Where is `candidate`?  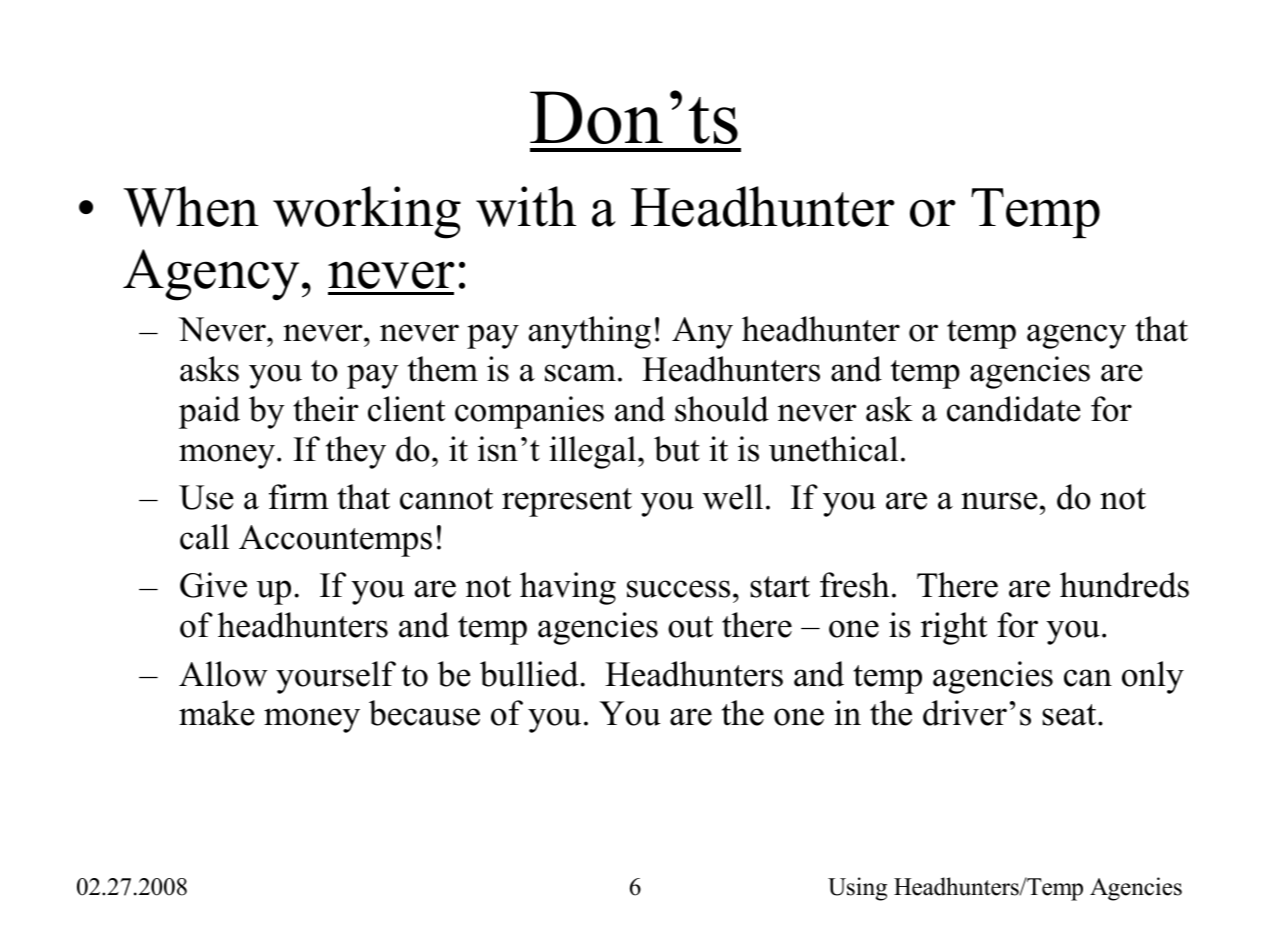 candidate is located at coordinates (1014, 409).
